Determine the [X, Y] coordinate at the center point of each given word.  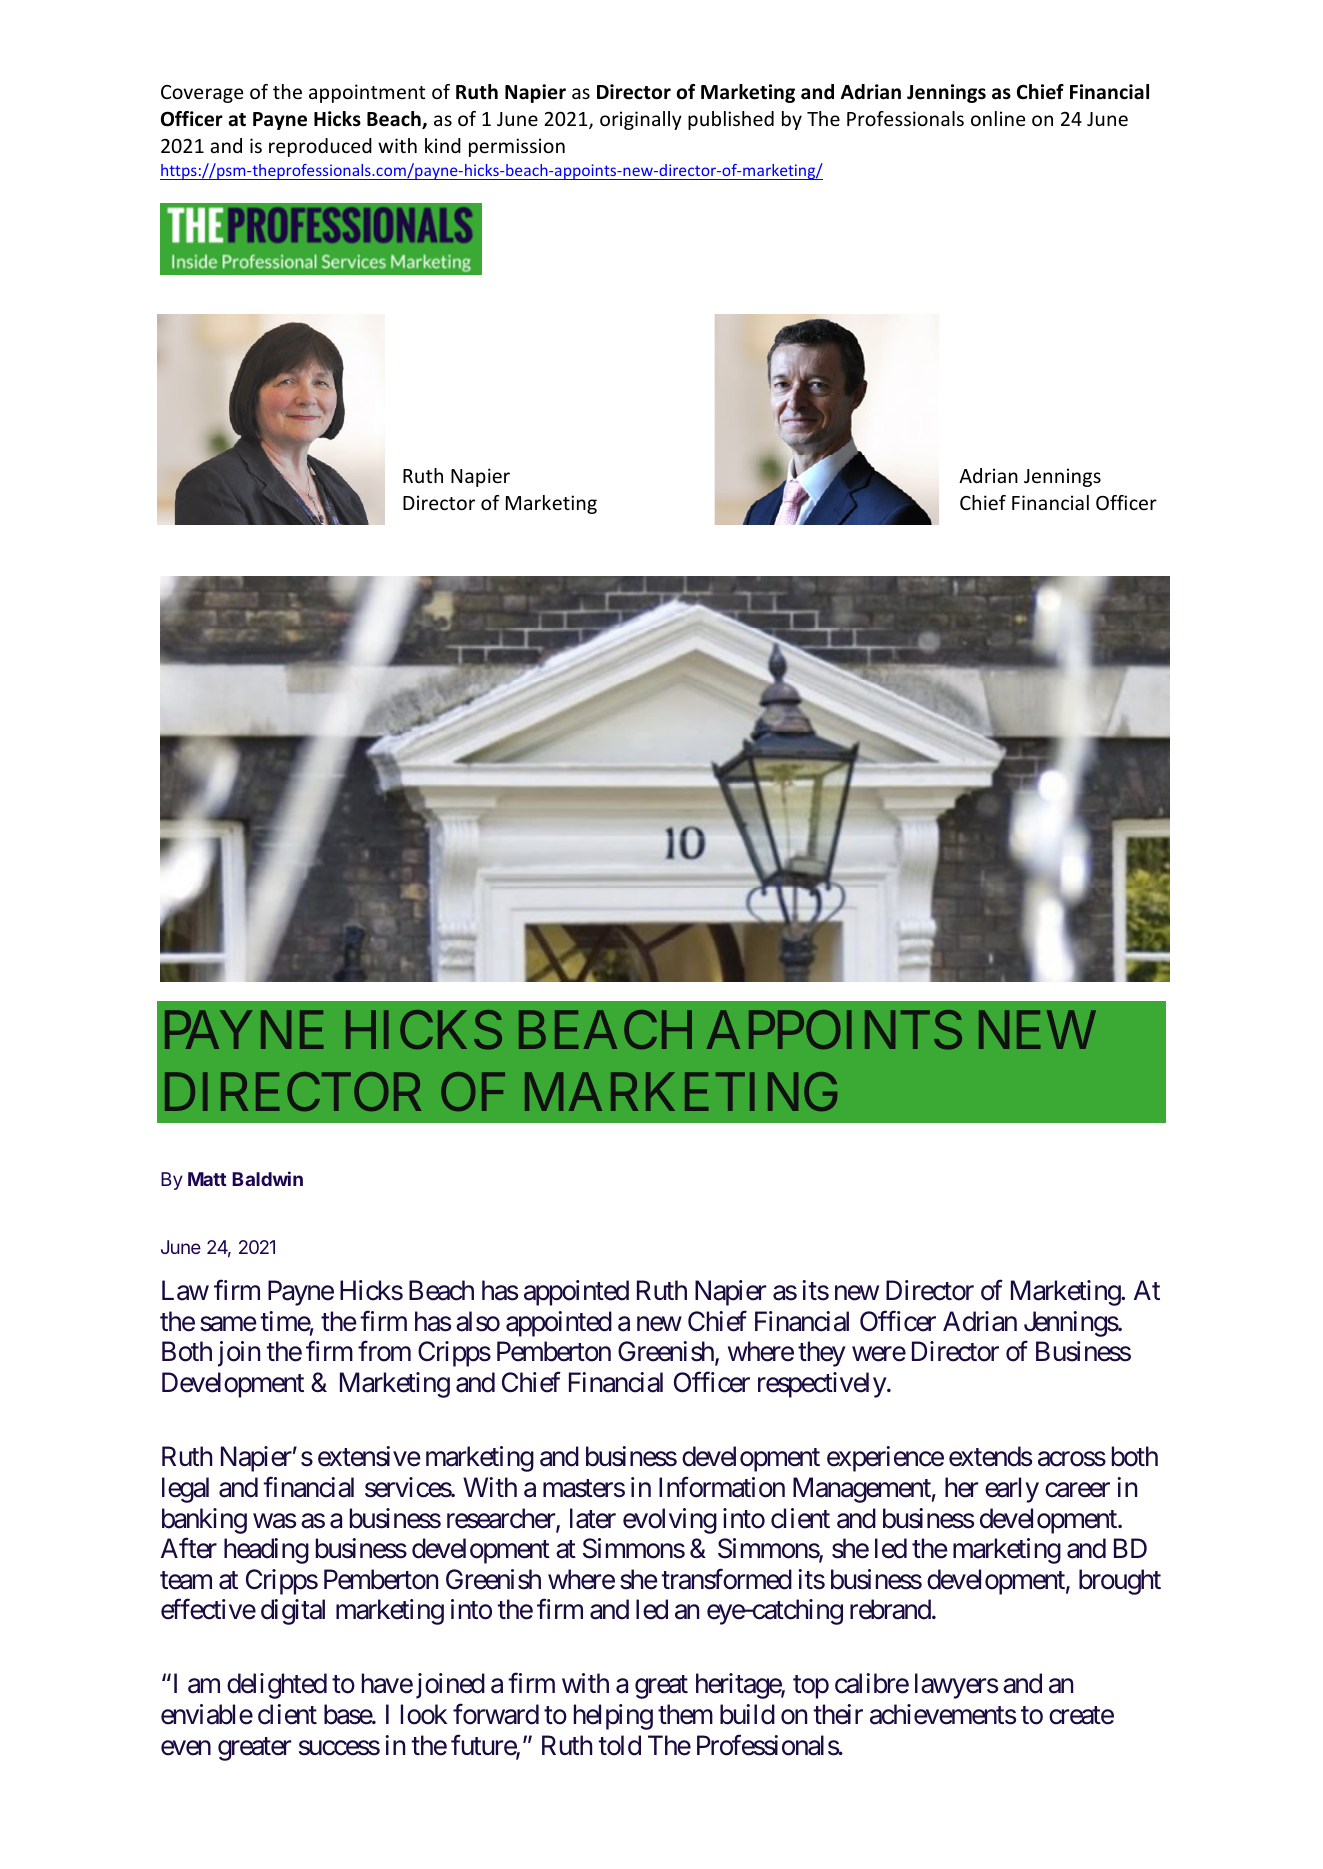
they [822, 1354]
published [731, 120]
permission [517, 147]
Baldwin [267, 1178]
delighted [277, 1686]
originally [641, 120]
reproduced [320, 147]
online [998, 118]
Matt [207, 1179]
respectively [822, 1385]
